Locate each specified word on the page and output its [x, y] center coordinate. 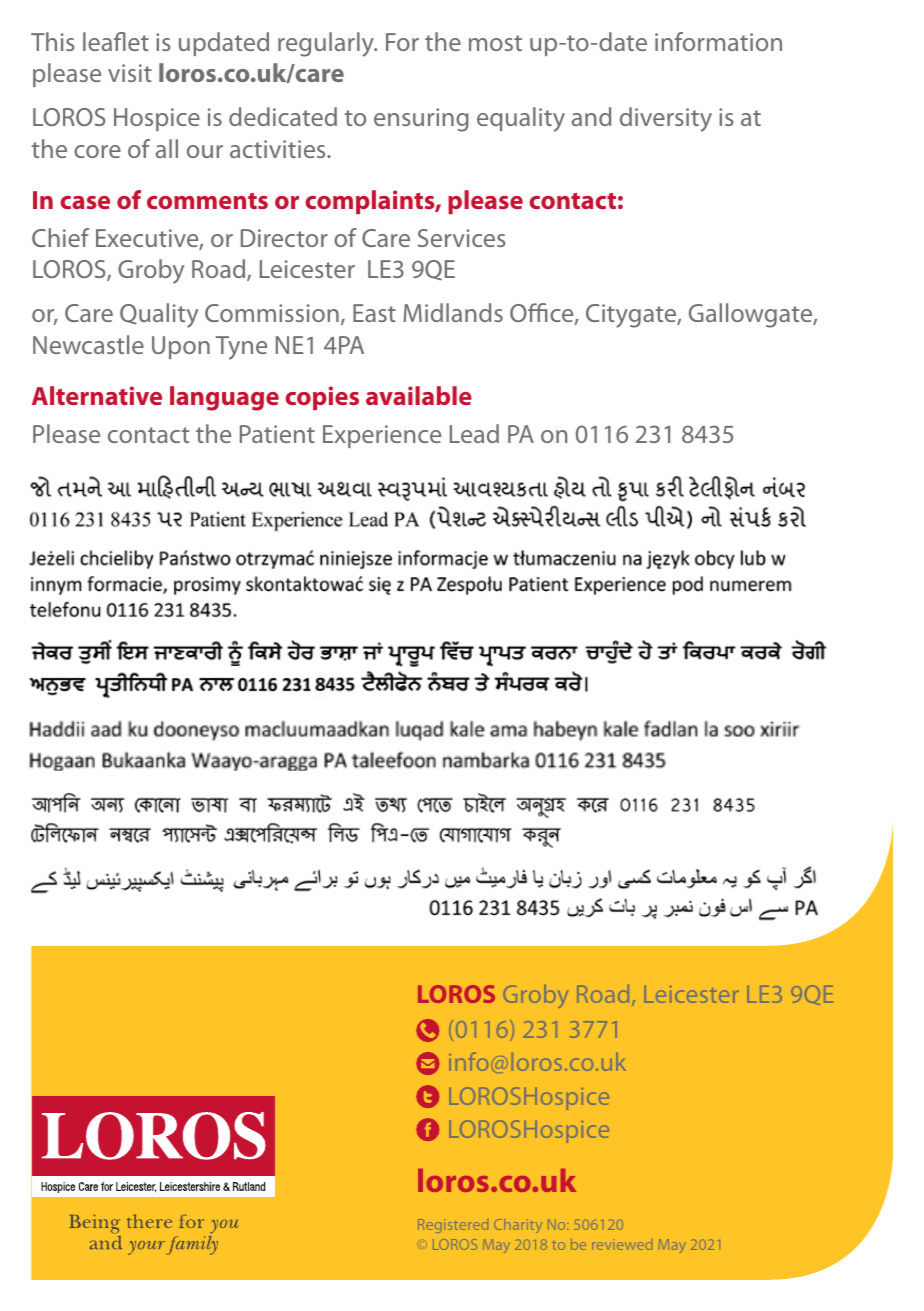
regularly [327, 44]
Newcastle [88, 344]
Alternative [97, 395]
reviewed [622, 1246]
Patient [277, 434]
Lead [474, 433]
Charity [518, 1226]
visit [130, 73]
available [419, 395]
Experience [382, 436]
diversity [666, 119]
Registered [453, 1226]
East [374, 313]
